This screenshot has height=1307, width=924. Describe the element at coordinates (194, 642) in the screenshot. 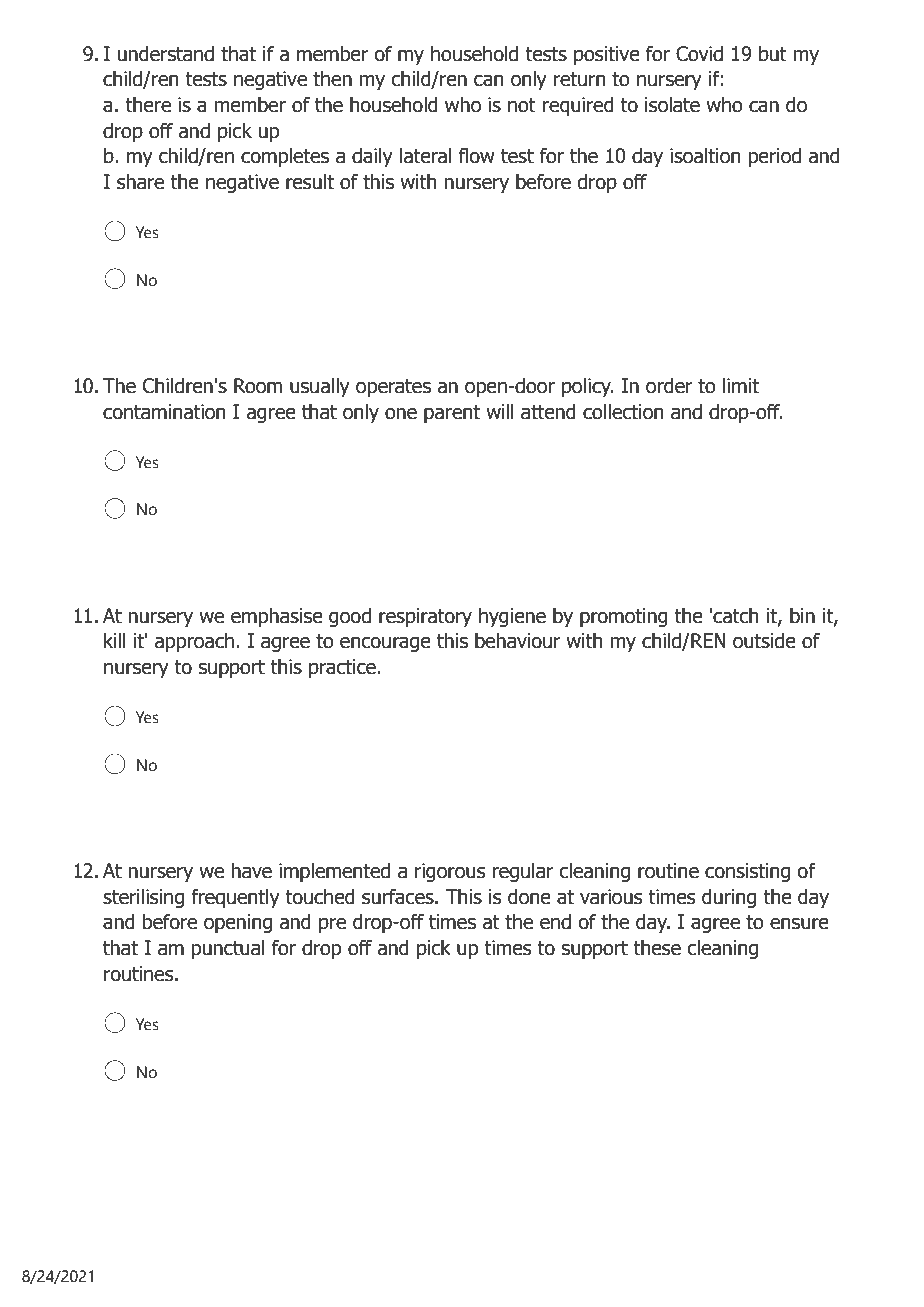

I see `approach` at that location.
